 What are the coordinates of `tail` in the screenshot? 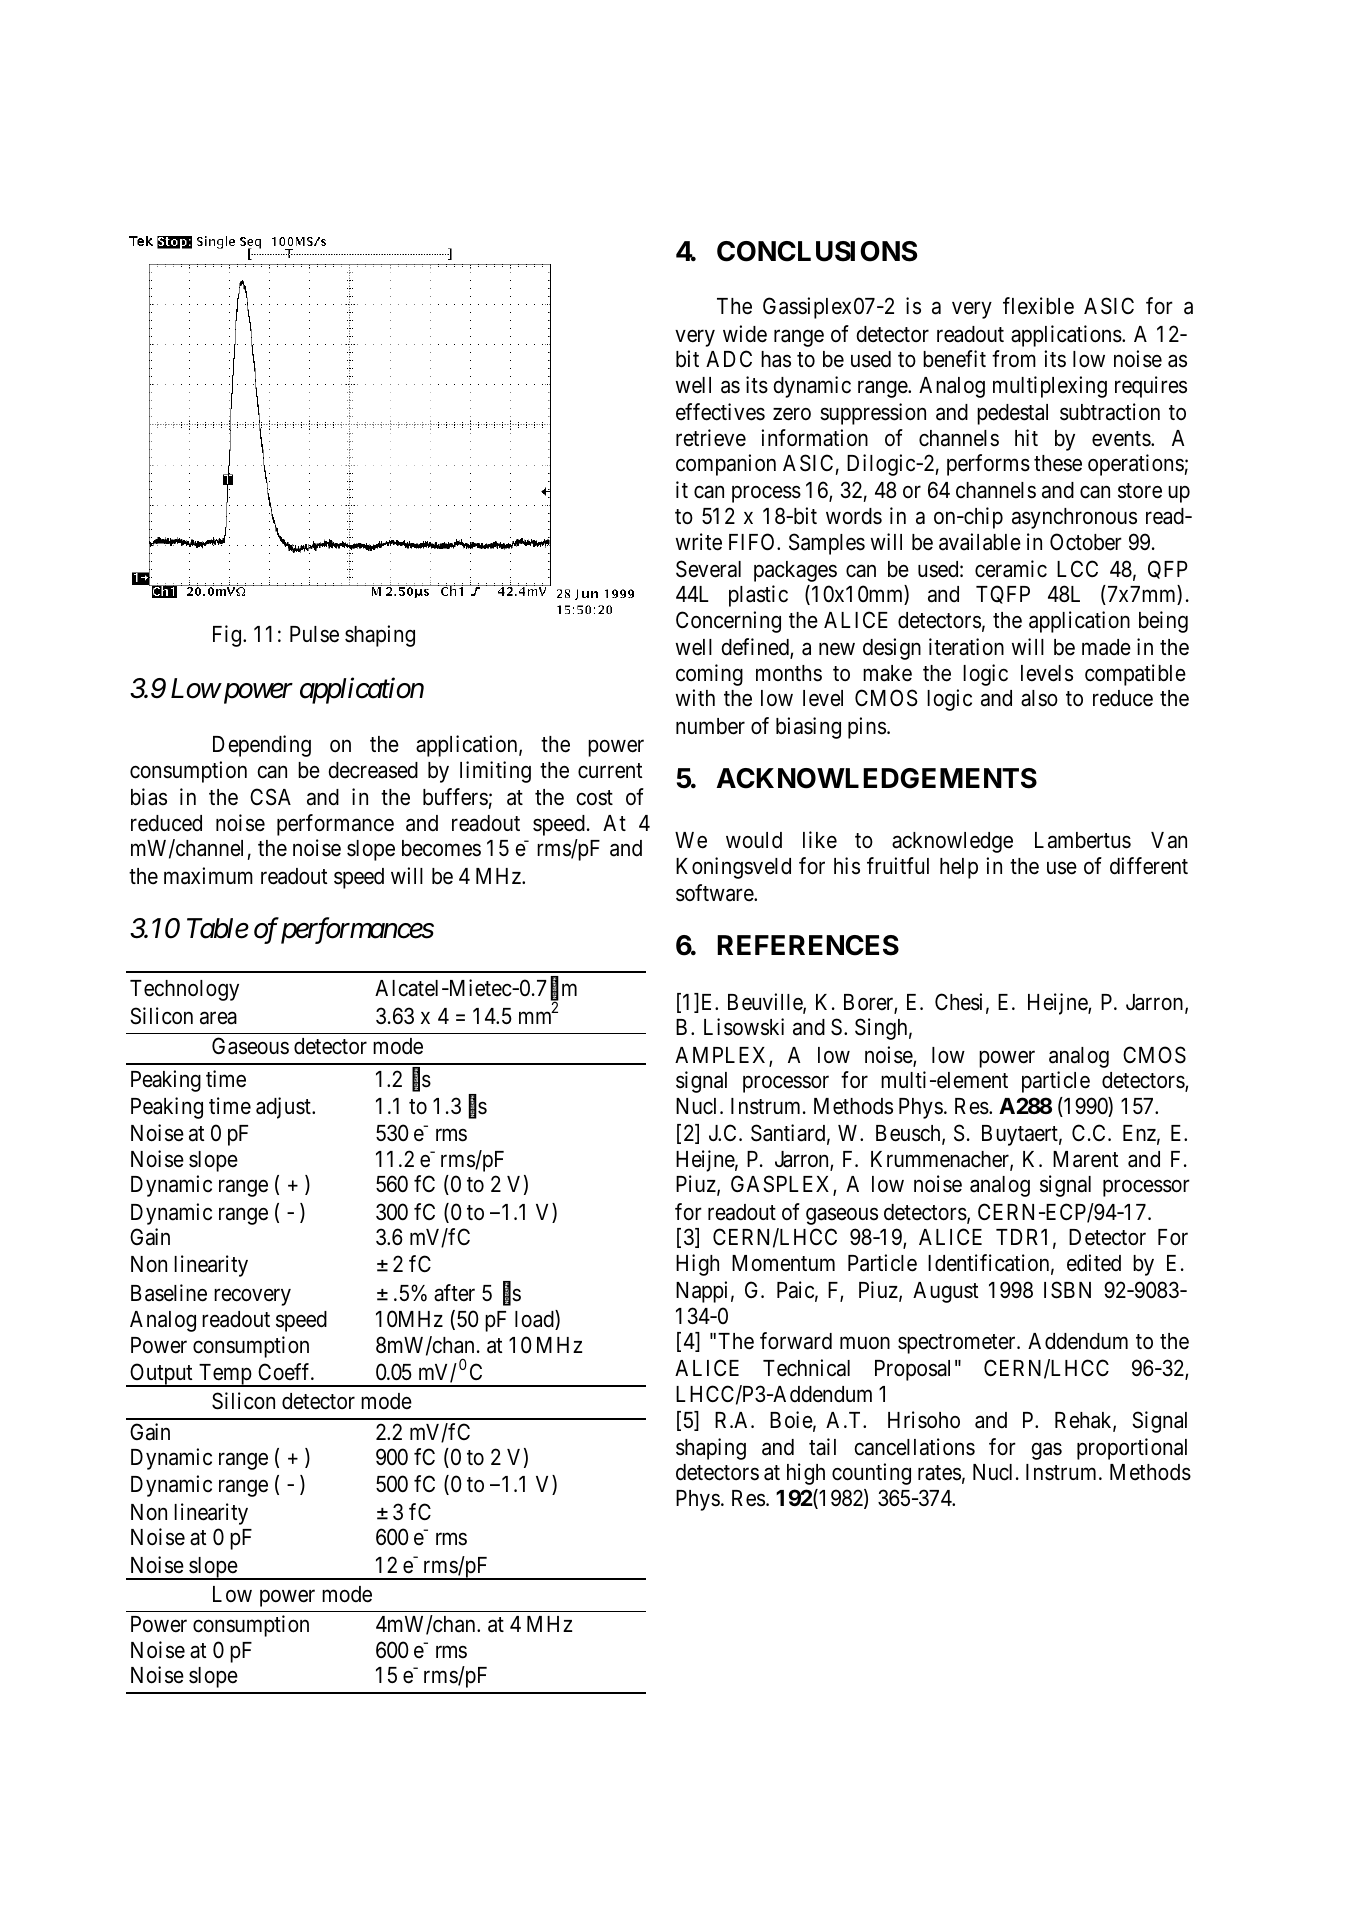 It's located at (822, 1447).
